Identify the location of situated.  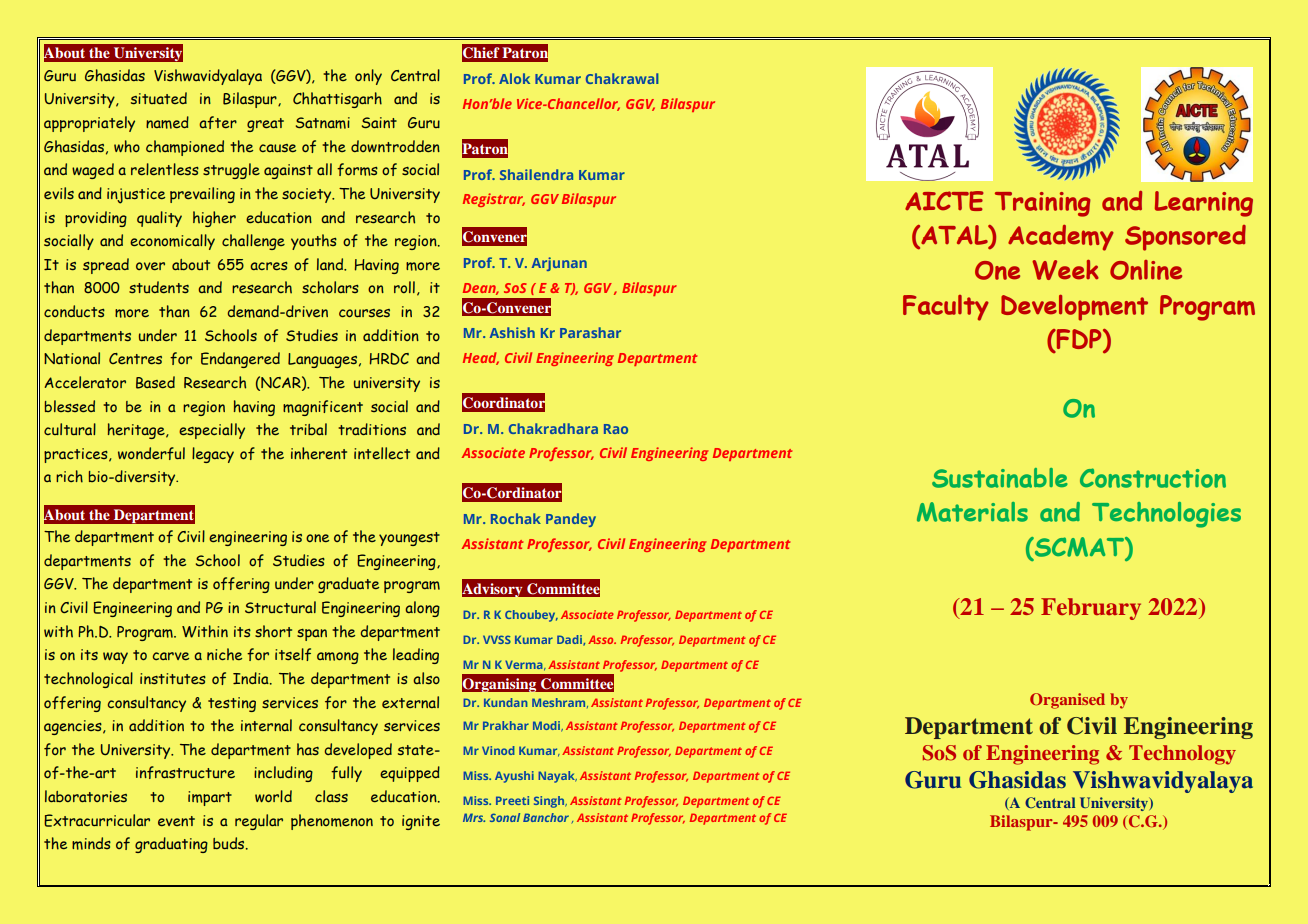
(159, 98).
